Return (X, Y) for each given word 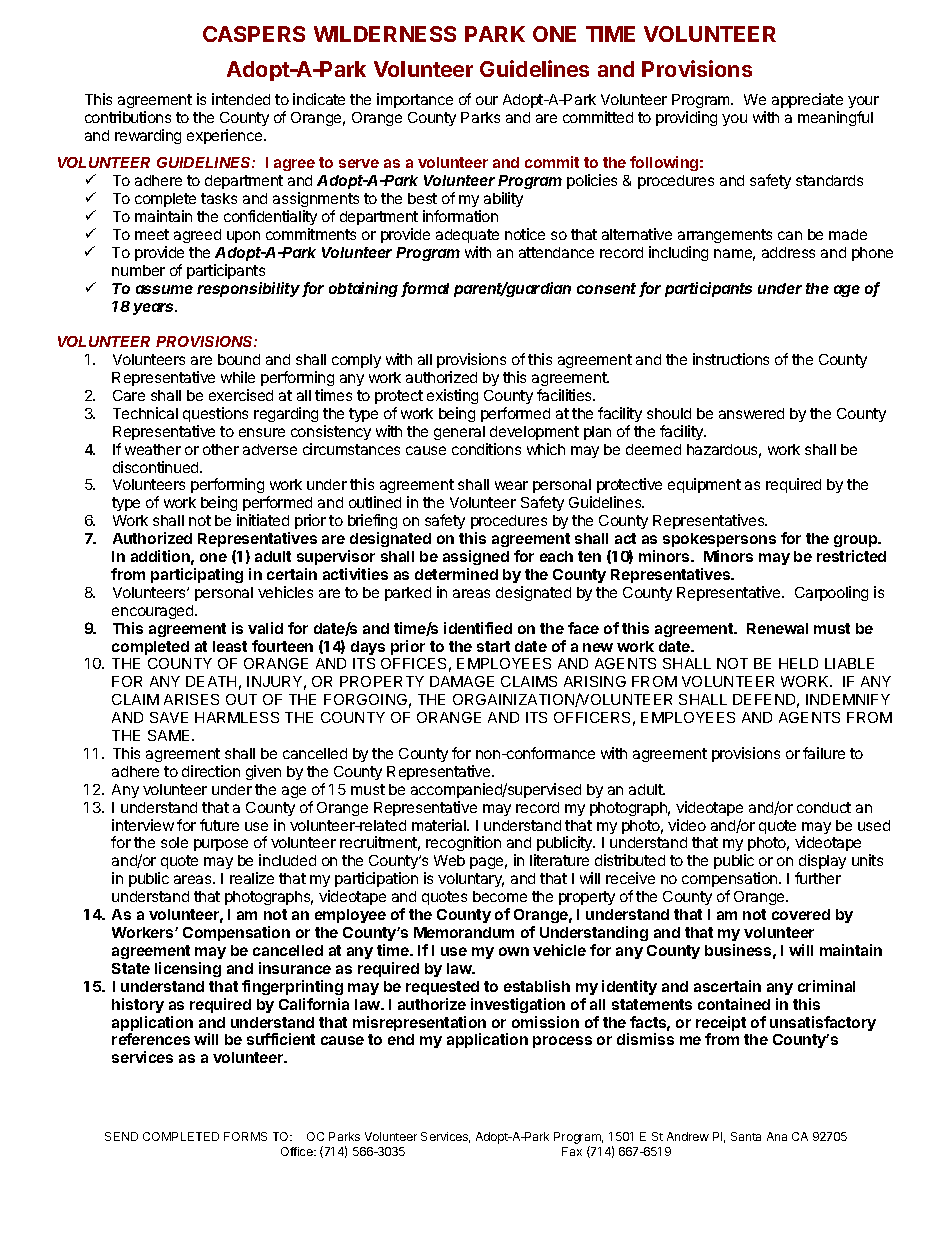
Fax (572, 1151)
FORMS (245, 1136)
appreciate (807, 100)
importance (415, 100)
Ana (777, 1136)
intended (241, 99)
